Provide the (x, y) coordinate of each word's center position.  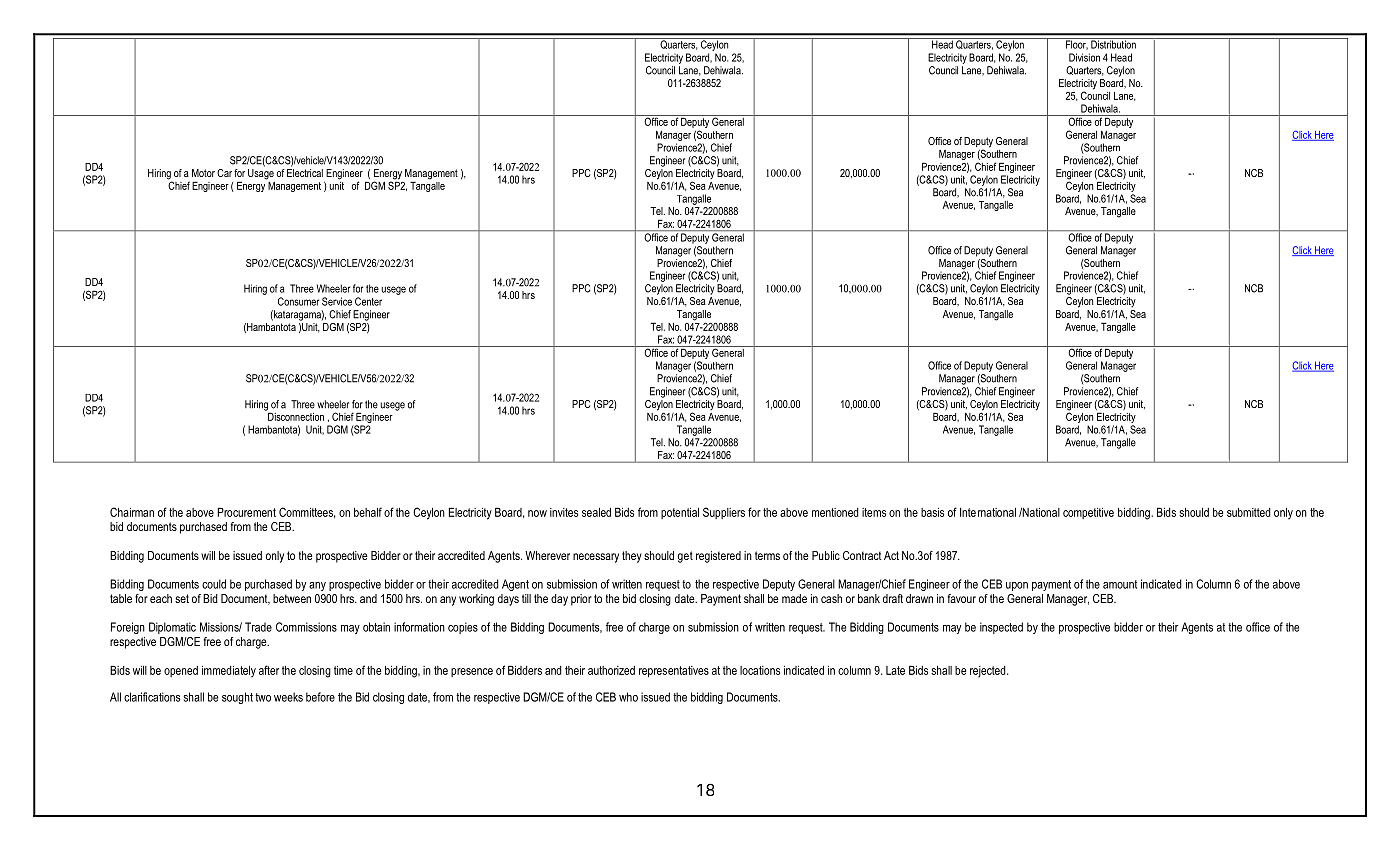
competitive (1088, 513)
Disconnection (295, 415)
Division (1084, 57)
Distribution (1113, 43)
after (269, 670)
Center (368, 301)
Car (224, 173)
